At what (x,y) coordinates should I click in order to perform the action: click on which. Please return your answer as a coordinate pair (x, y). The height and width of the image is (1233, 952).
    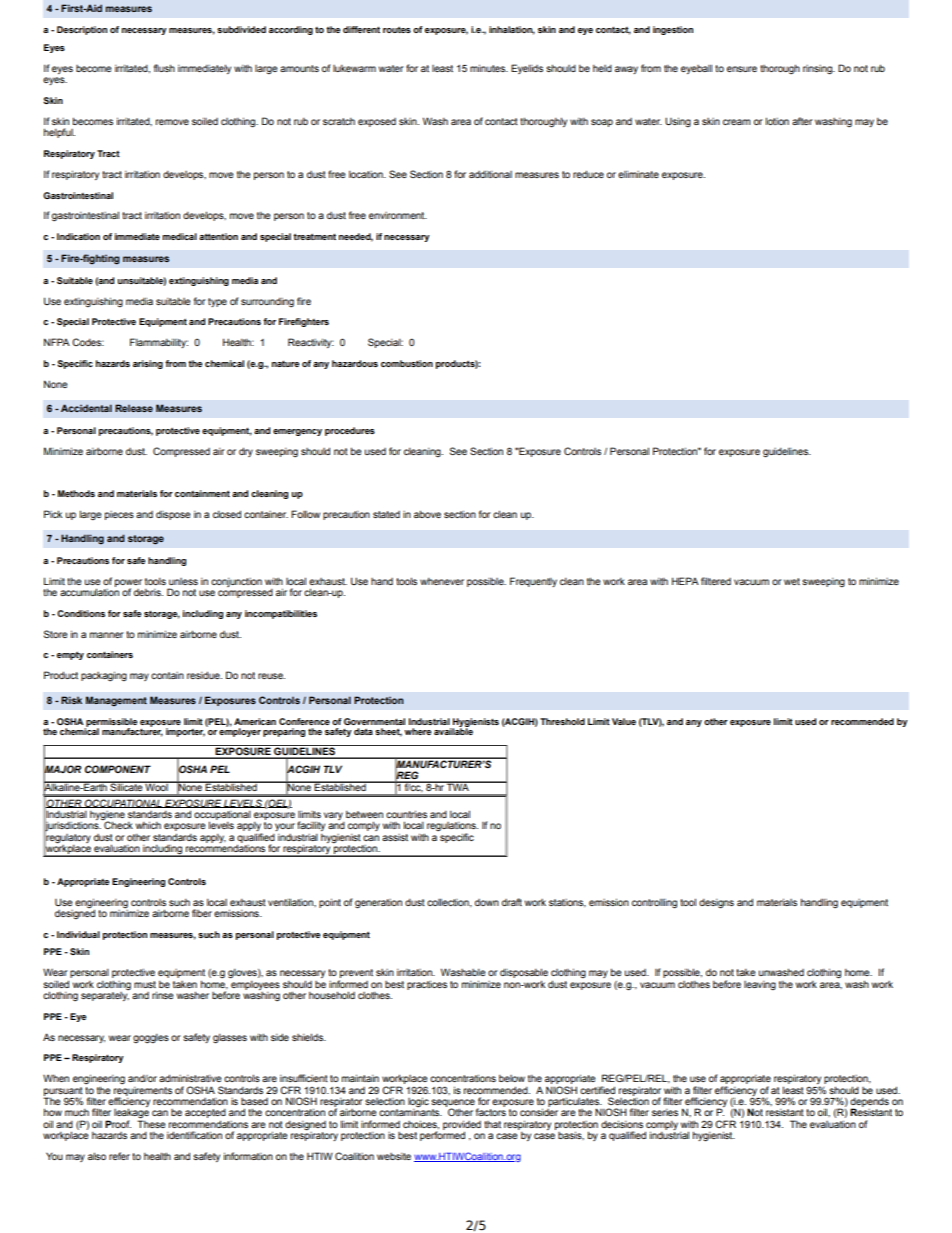
    Looking at the image, I should click on (148, 825).
